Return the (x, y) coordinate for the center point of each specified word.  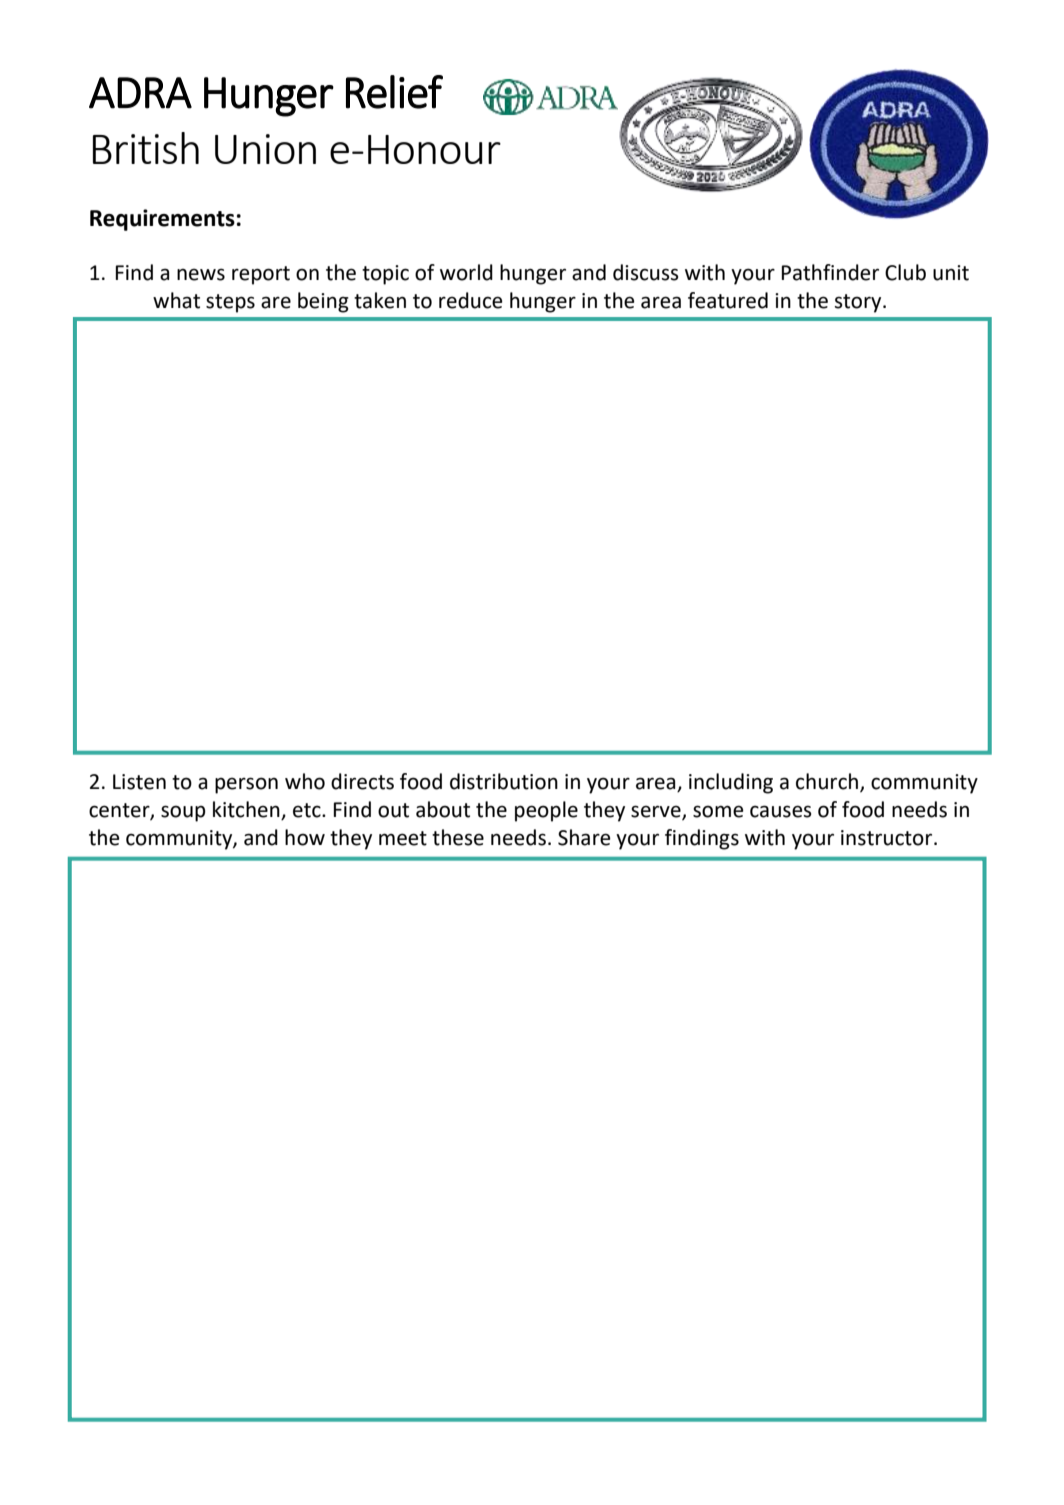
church (827, 781)
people (546, 811)
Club (905, 272)
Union (265, 149)
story (859, 303)
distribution (504, 781)
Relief (394, 92)
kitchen (247, 810)
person (246, 785)
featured (728, 300)
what (176, 300)
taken (380, 300)
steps (230, 303)
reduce (471, 300)
